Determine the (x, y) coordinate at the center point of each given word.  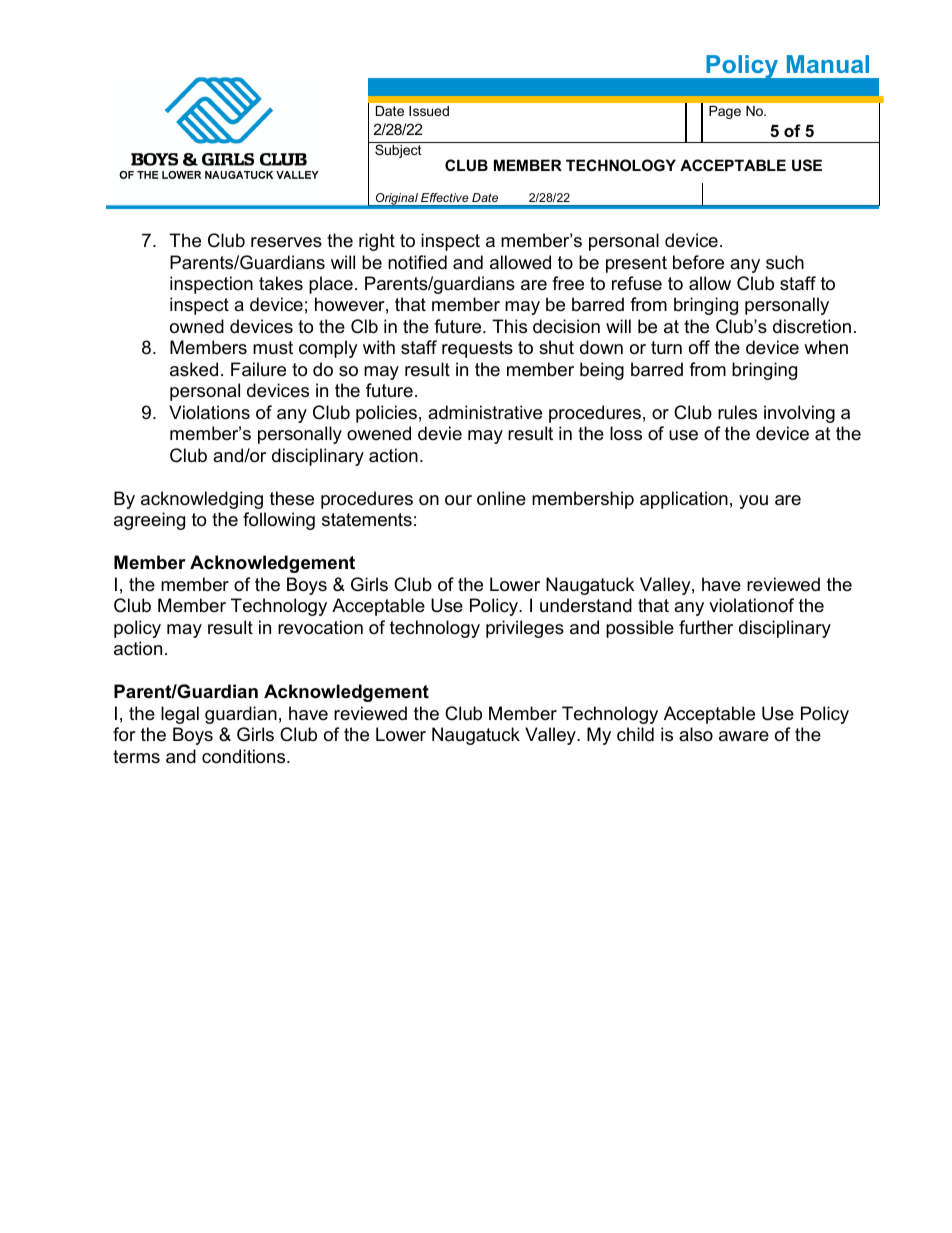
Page (725, 112)
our (458, 500)
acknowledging (202, 500)
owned (197, 326)
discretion (812, 326)
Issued (429, 111)
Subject (398, 151)
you (753, 502)
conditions (245, 756)
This (509, 326)
